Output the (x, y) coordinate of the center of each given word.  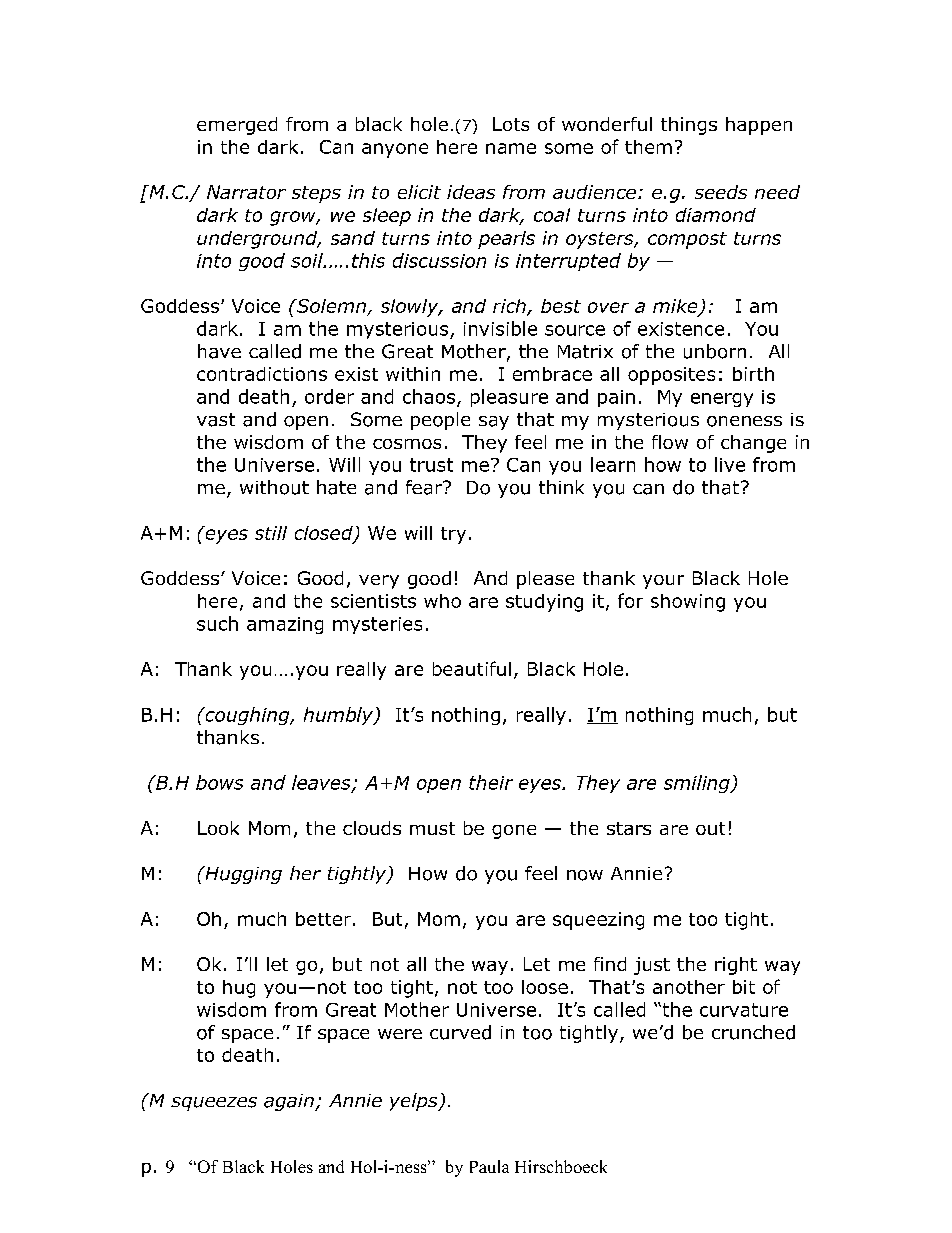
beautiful (472, 668)
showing (688, 603)
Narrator (246, 192)
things (689, 126)
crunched (753, 1032)
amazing (285, 625)
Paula (489, 1166)
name (511, 148)
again (290, 1102)
